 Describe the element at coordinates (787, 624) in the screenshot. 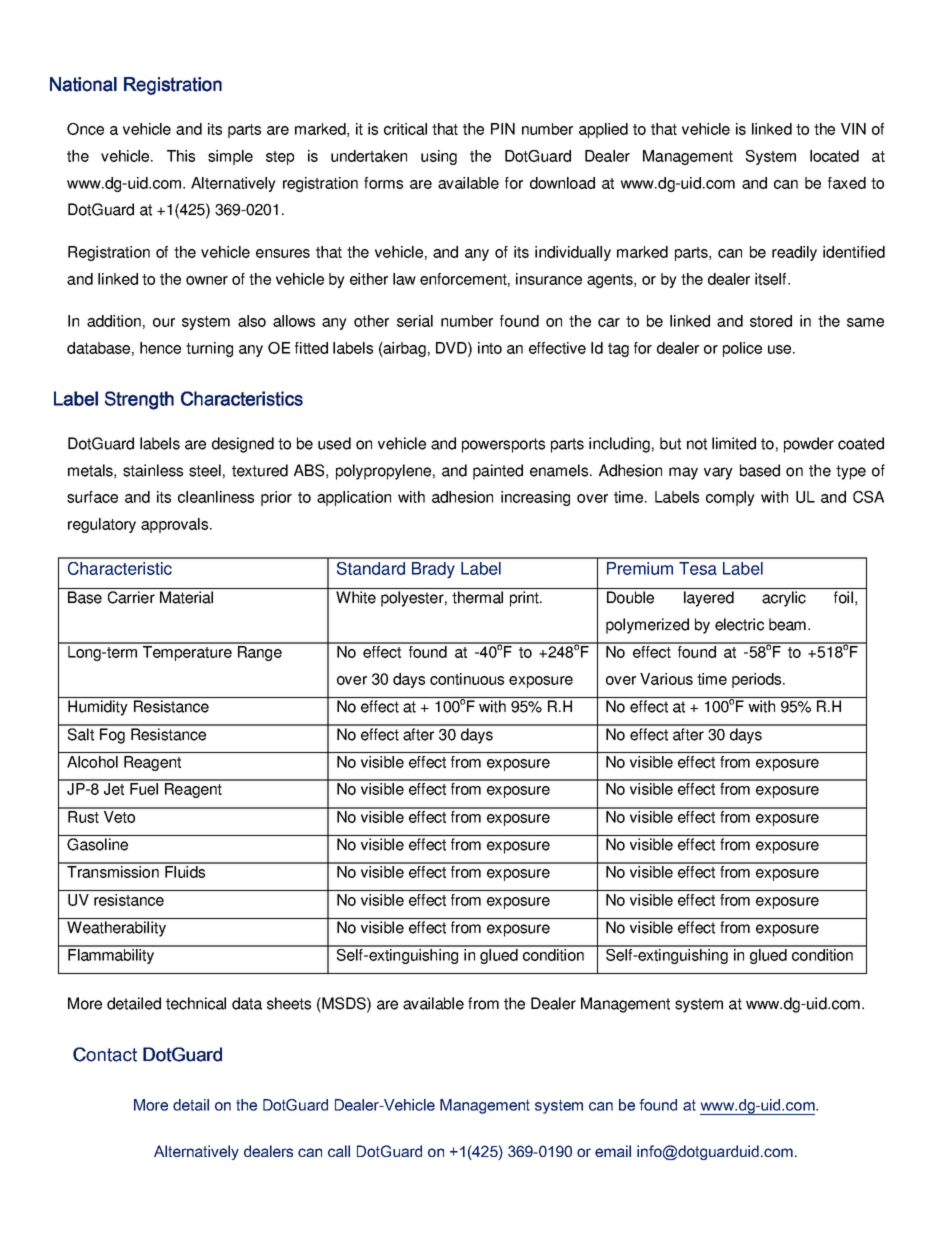

I see `beam` at that location.
